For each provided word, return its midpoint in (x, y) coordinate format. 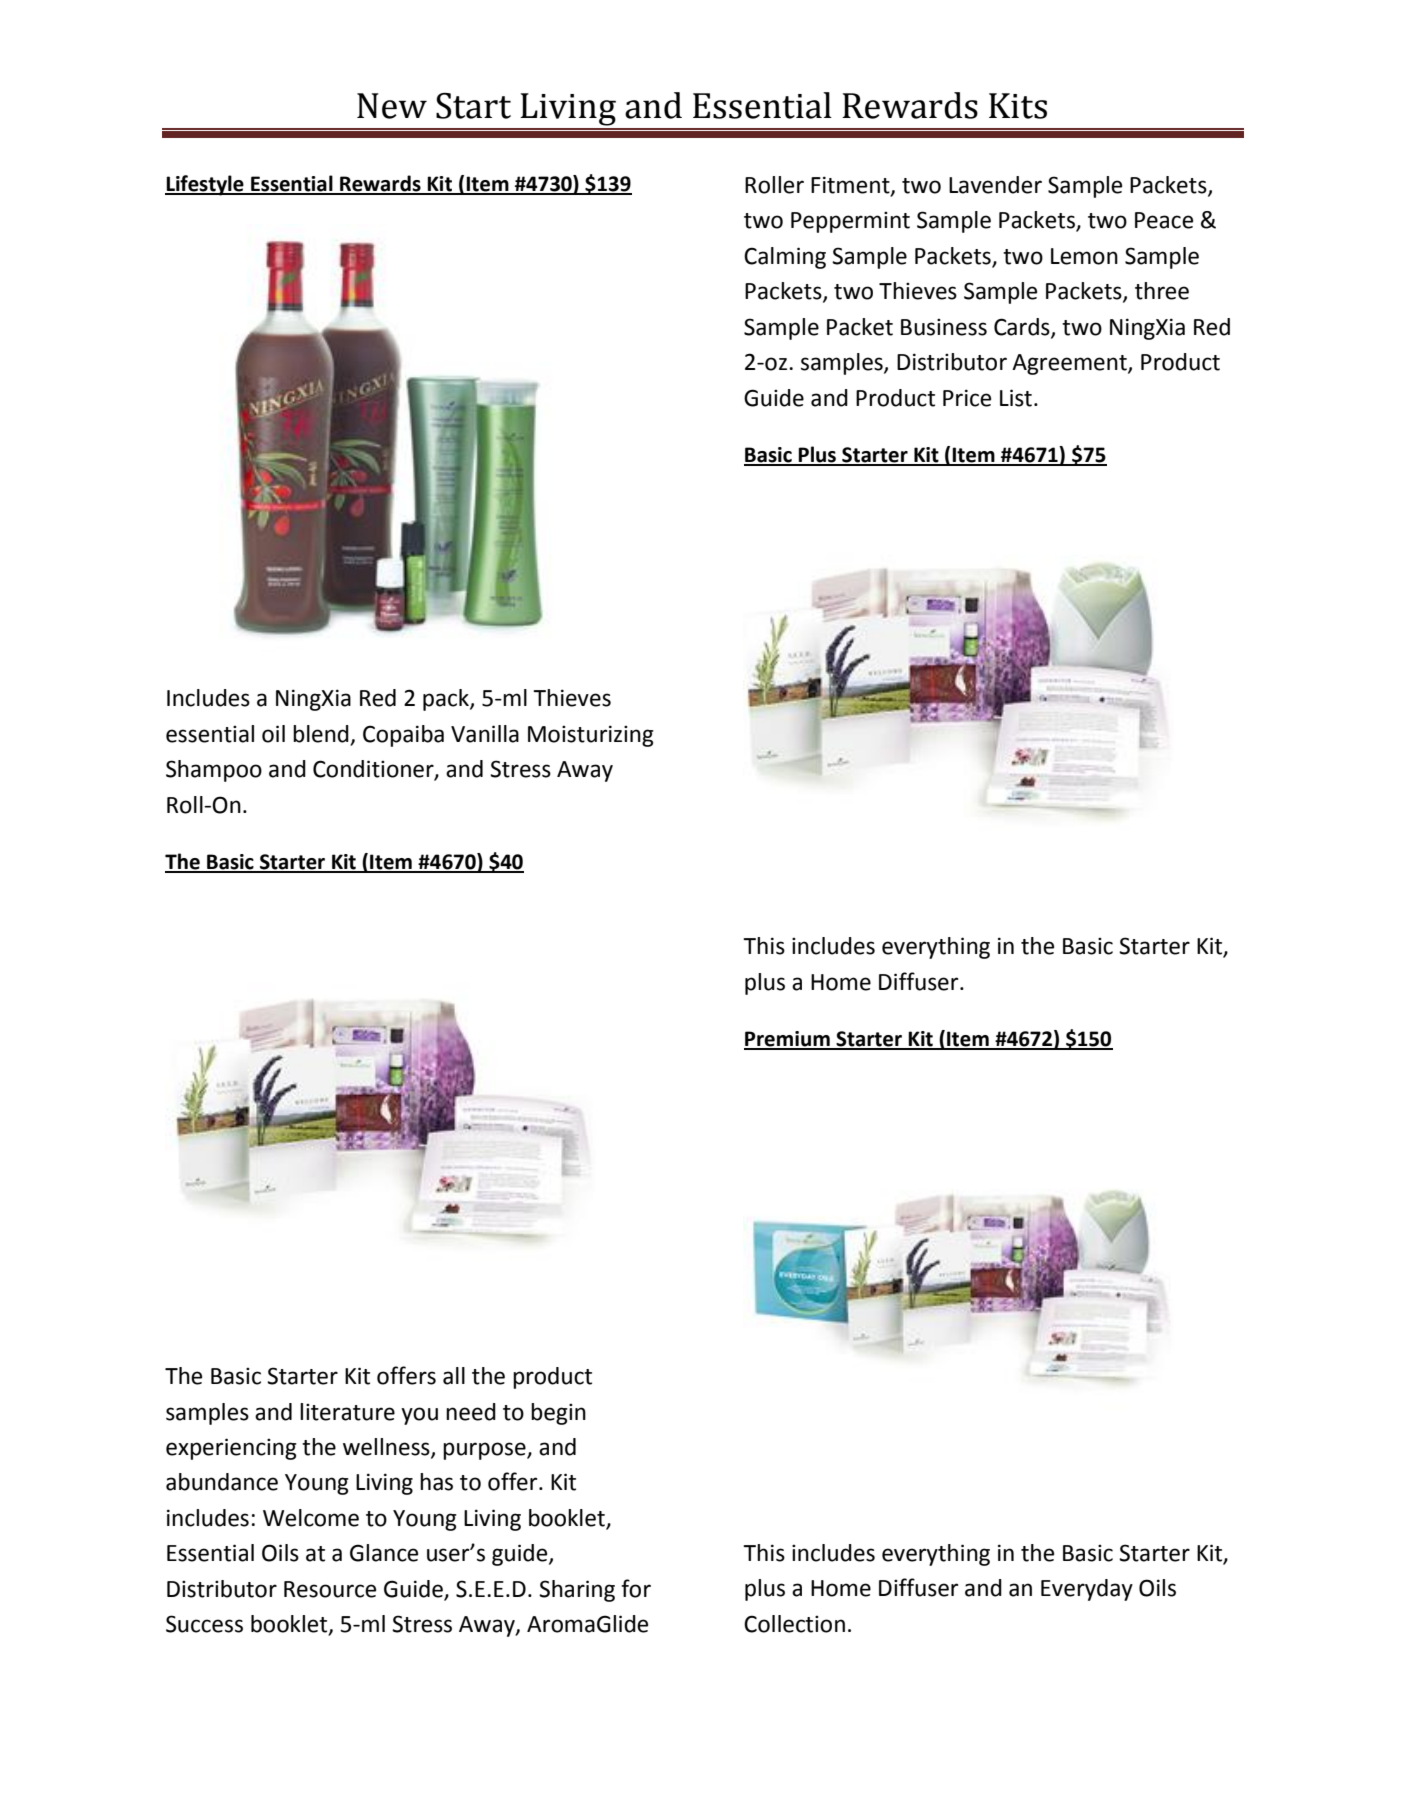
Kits (1018, 106)
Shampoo (214, 771)
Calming (785, 258)
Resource (330, 1589)
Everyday (1087, 1590)
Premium (788, 1040)
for (636, 1588)
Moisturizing (591, 736)
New (392, 106)
